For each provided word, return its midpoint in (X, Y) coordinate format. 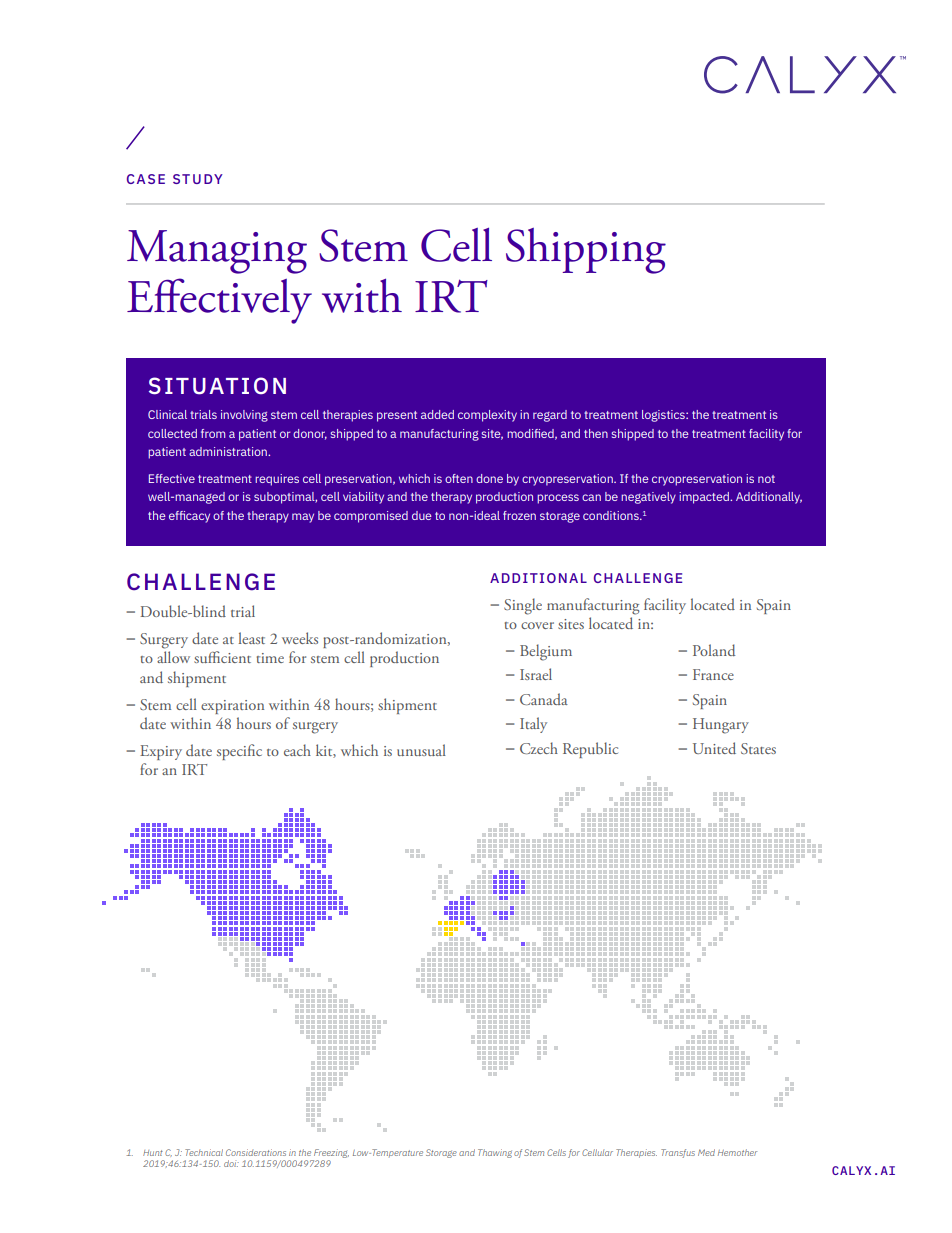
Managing (217, 252)
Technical (204, 1152)
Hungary (721, 726)
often (459, 478)
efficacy (189, 517)
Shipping (586, 251)
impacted (705, 498)
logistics (664, 416)
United (714, 748)
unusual (421, 750)
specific (239, 752)
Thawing (495, 1153)
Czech (539, 748)
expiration (232, 707)
